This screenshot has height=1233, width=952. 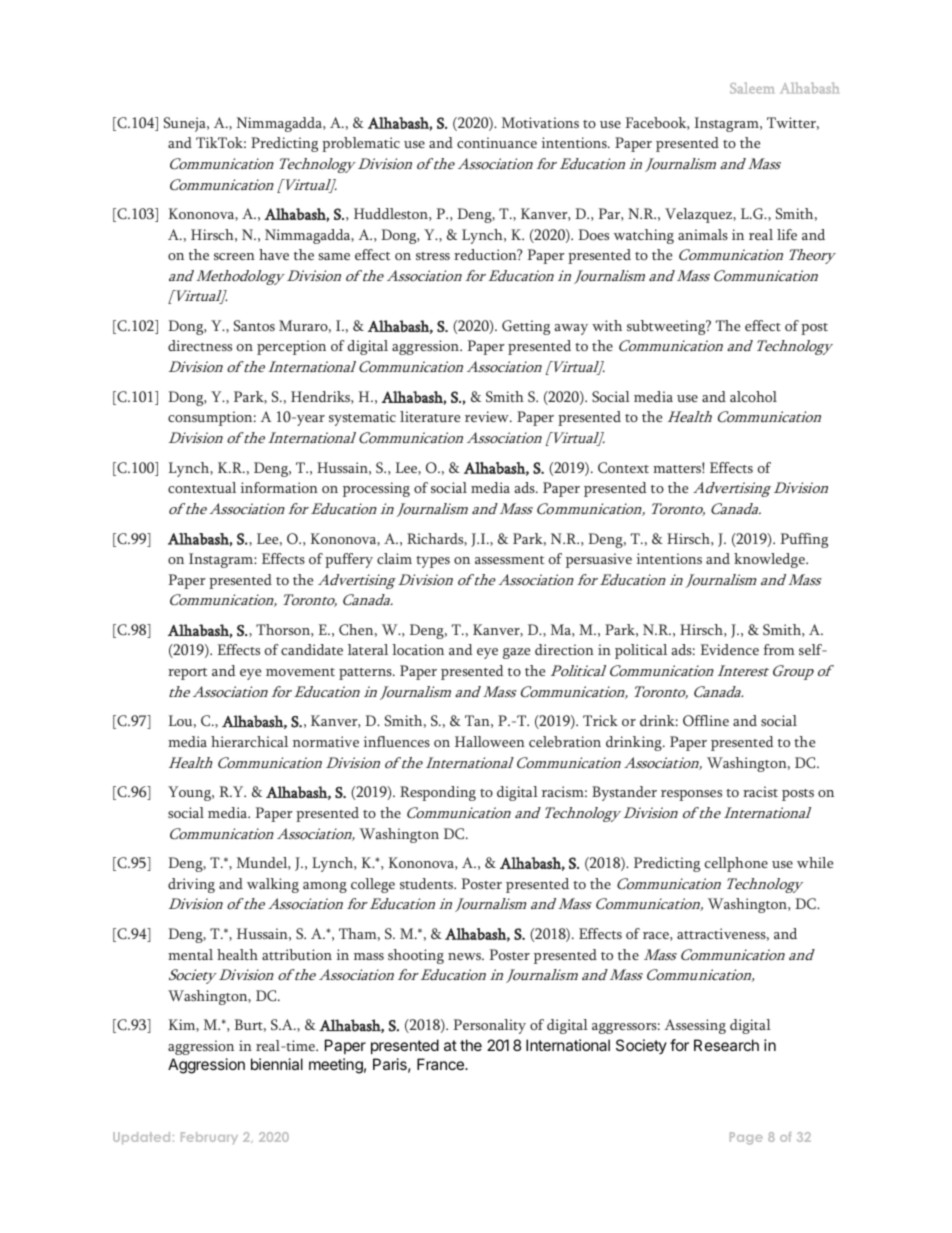 I want to click on screen, so click(x=234, y=256).
